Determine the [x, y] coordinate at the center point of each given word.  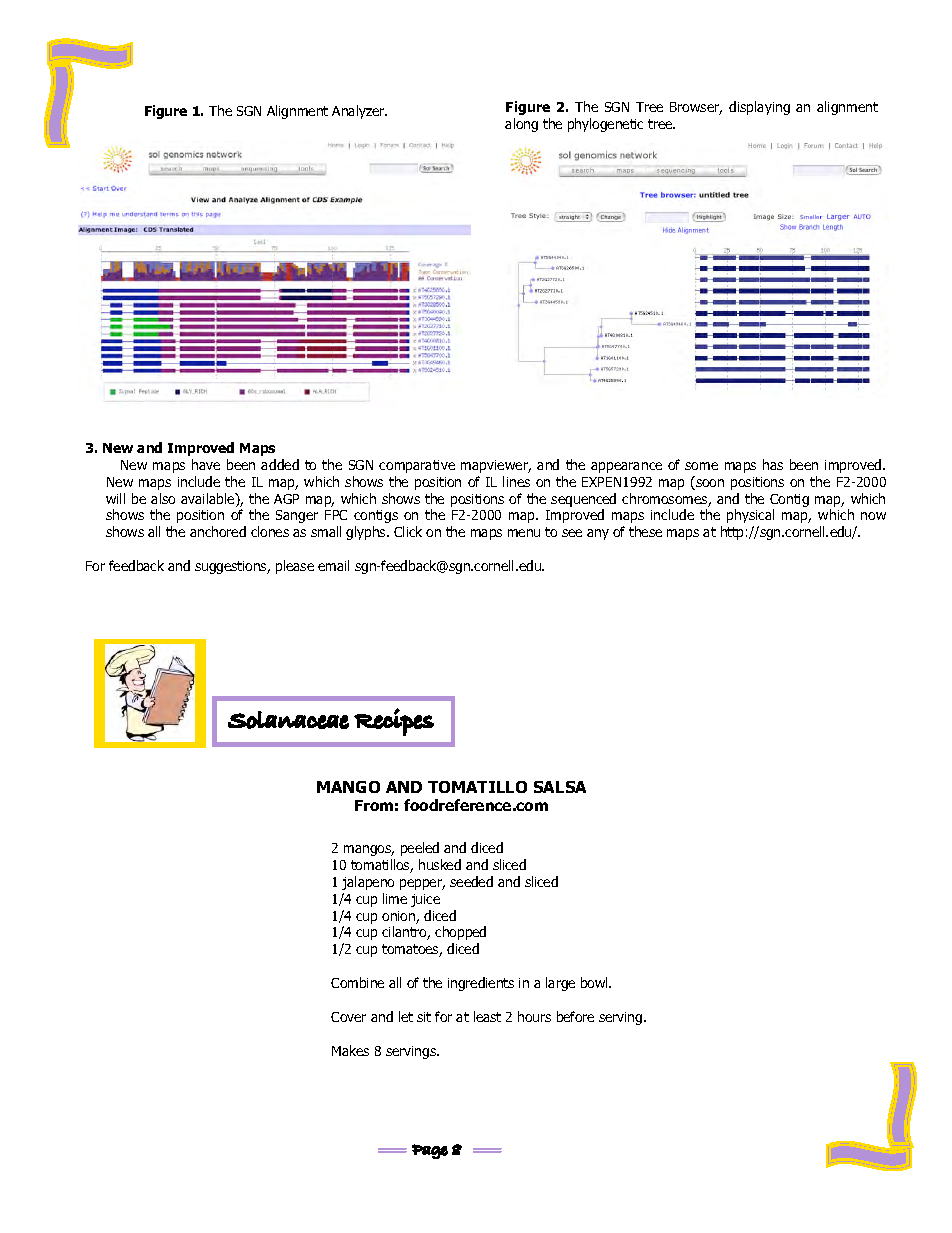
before [575, 1016]
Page [430, 1151]
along [521, 125]
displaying [759, 108]
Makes [350, 1050]
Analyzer [359, 112]
